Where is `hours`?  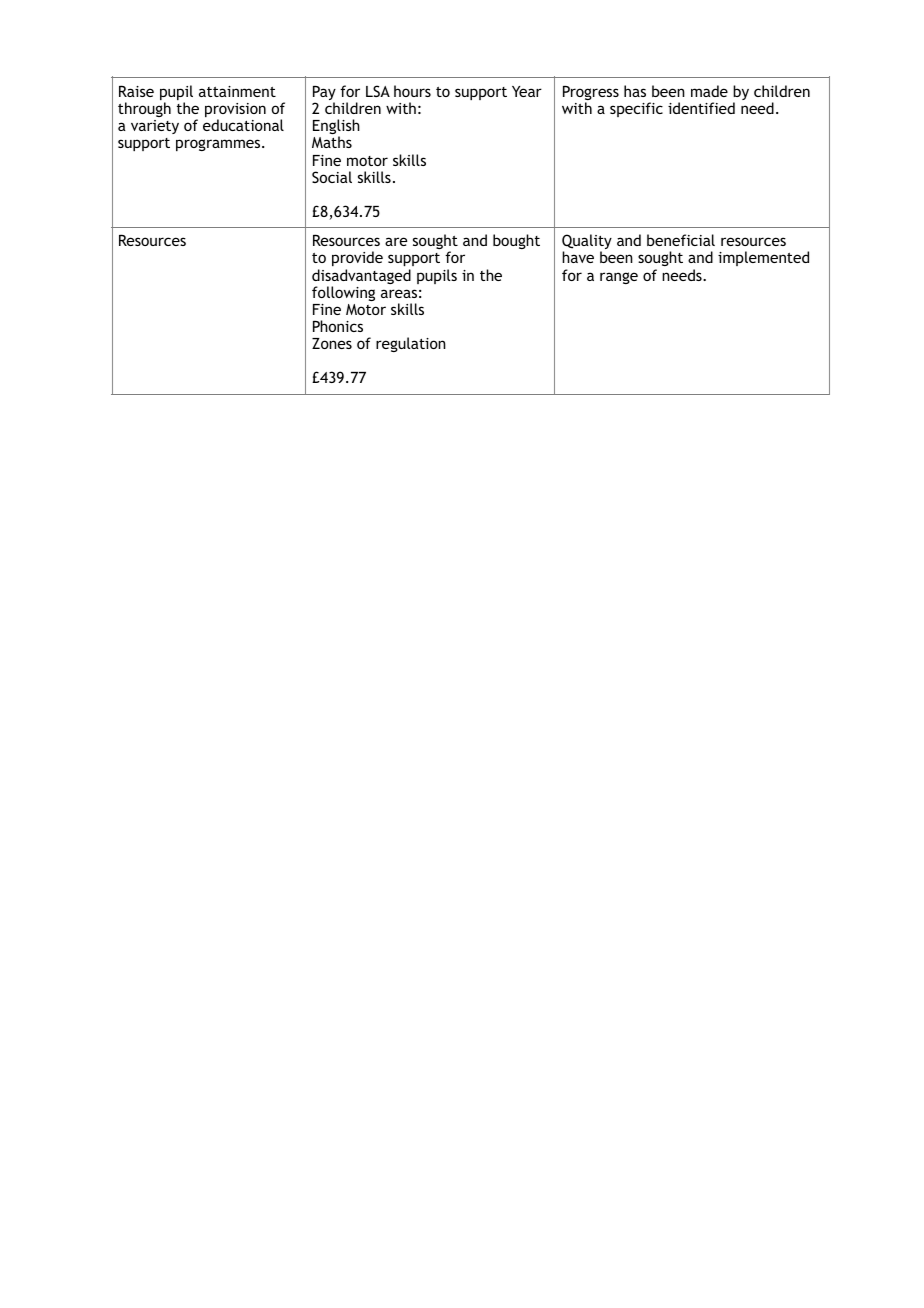 hours is located at coordinates (412, 91).
